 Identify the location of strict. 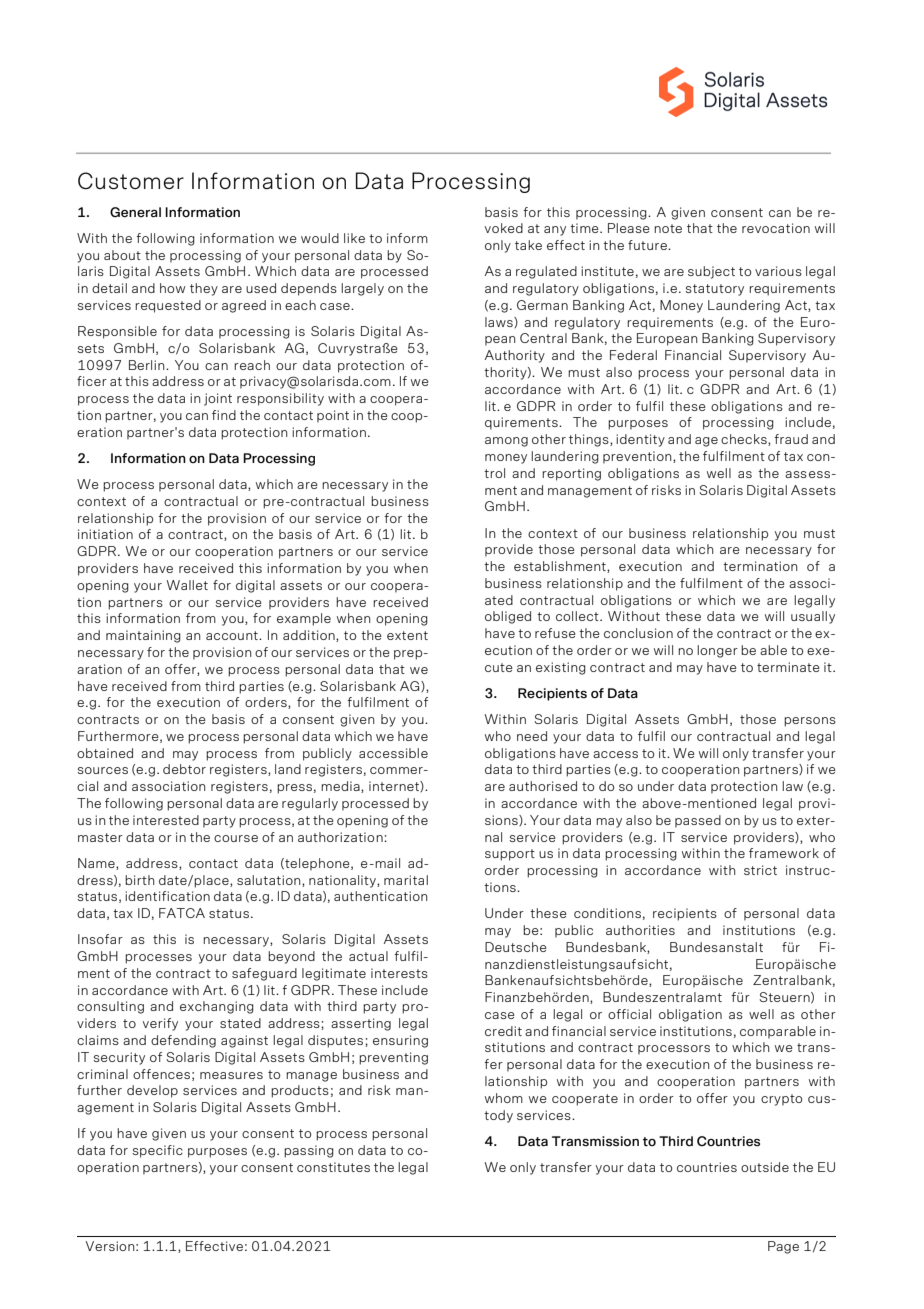
(760, 870).
